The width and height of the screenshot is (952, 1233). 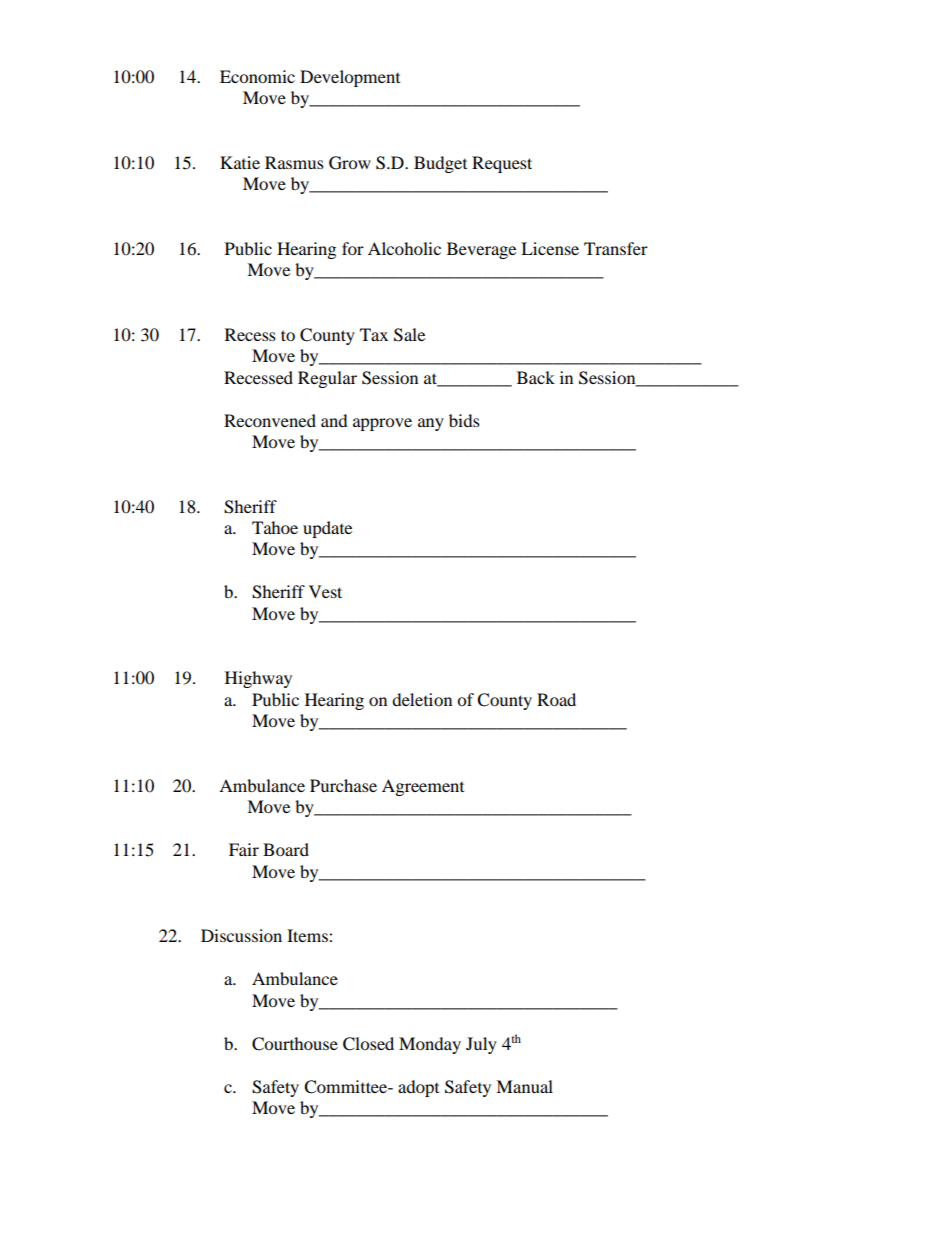 I want to click on Road, so click(x=556, y=699).
